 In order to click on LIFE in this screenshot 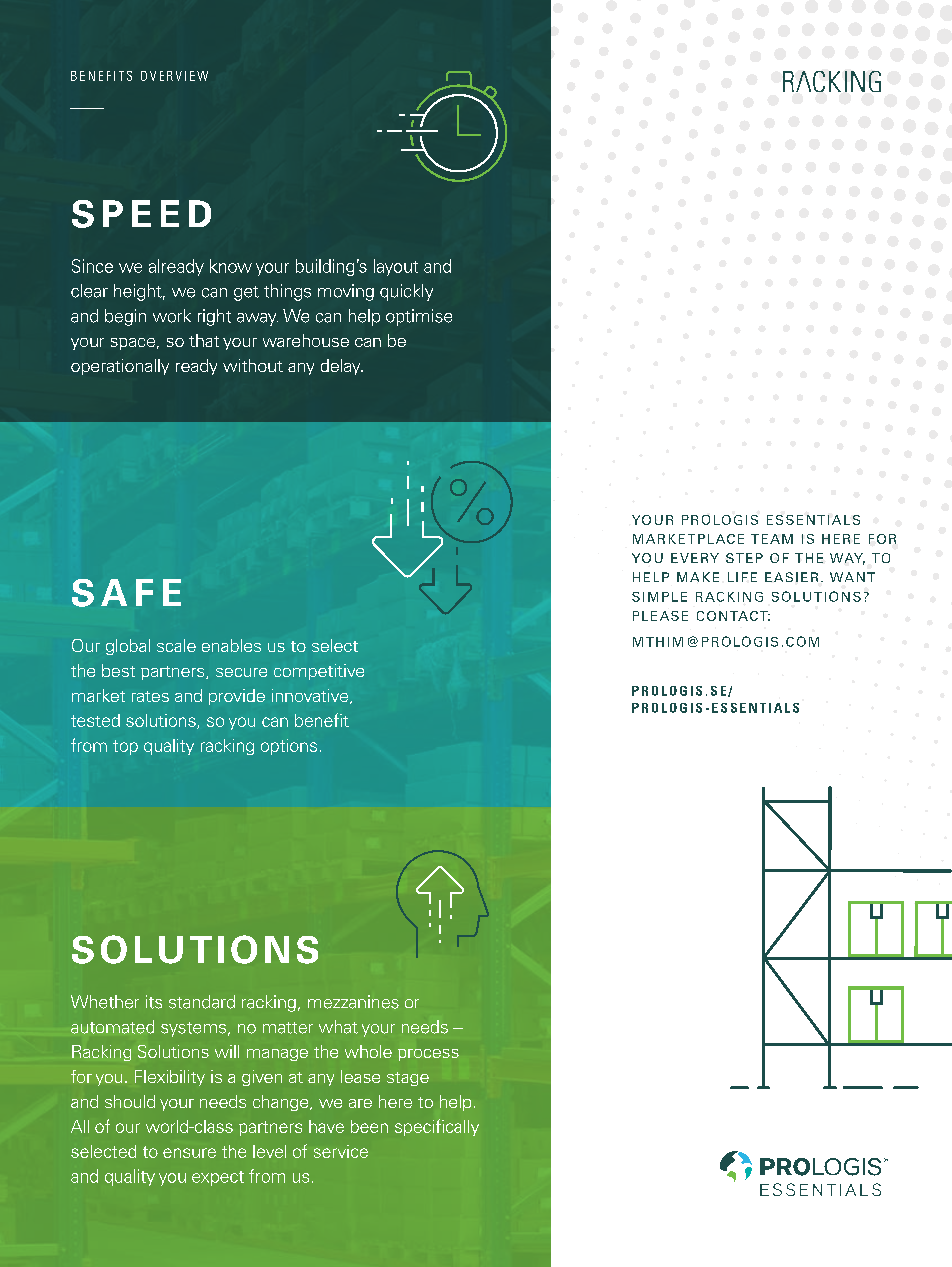, I will do `click(742, 577)`.
